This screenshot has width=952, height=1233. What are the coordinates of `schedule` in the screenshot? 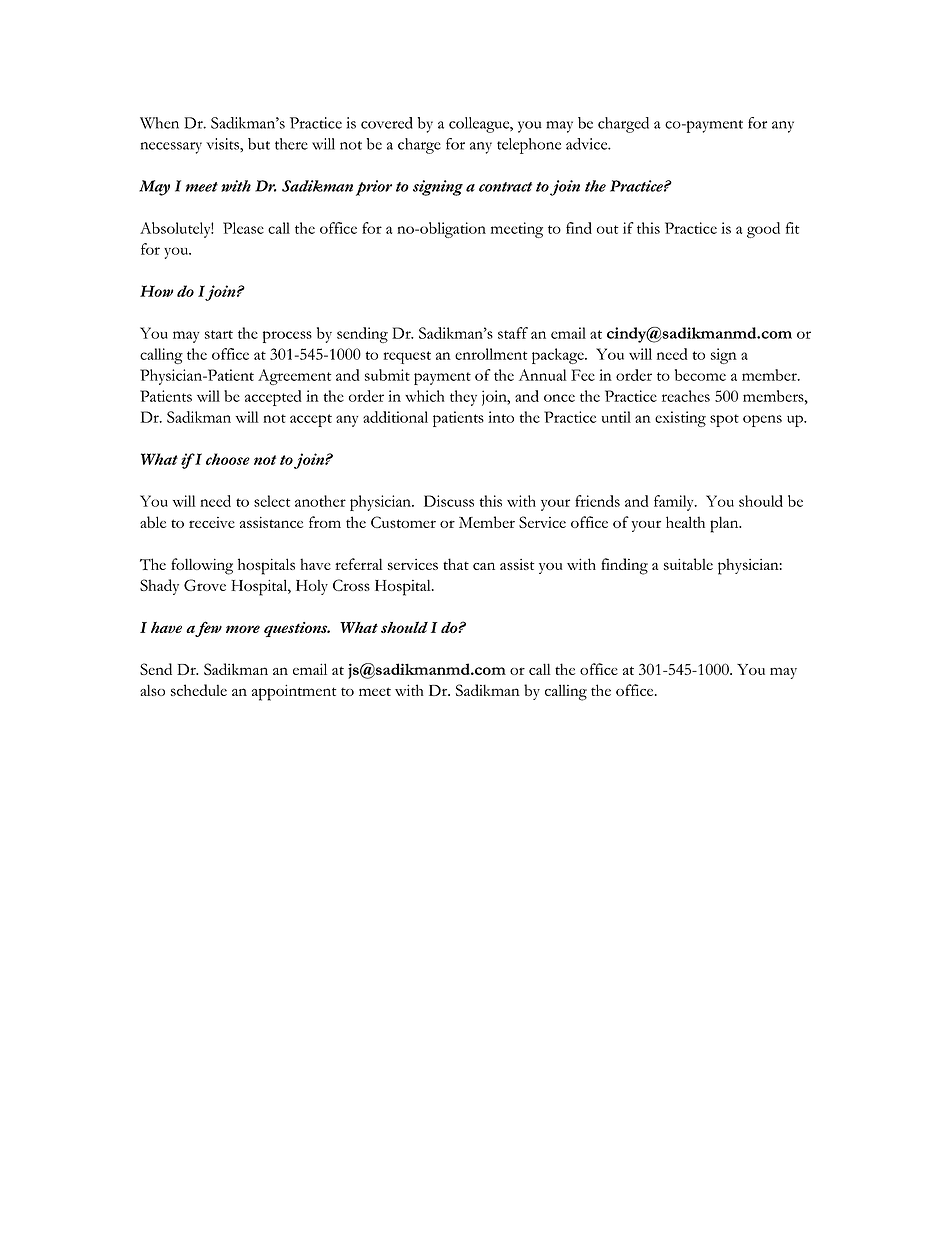 It's located at (199, 690).
